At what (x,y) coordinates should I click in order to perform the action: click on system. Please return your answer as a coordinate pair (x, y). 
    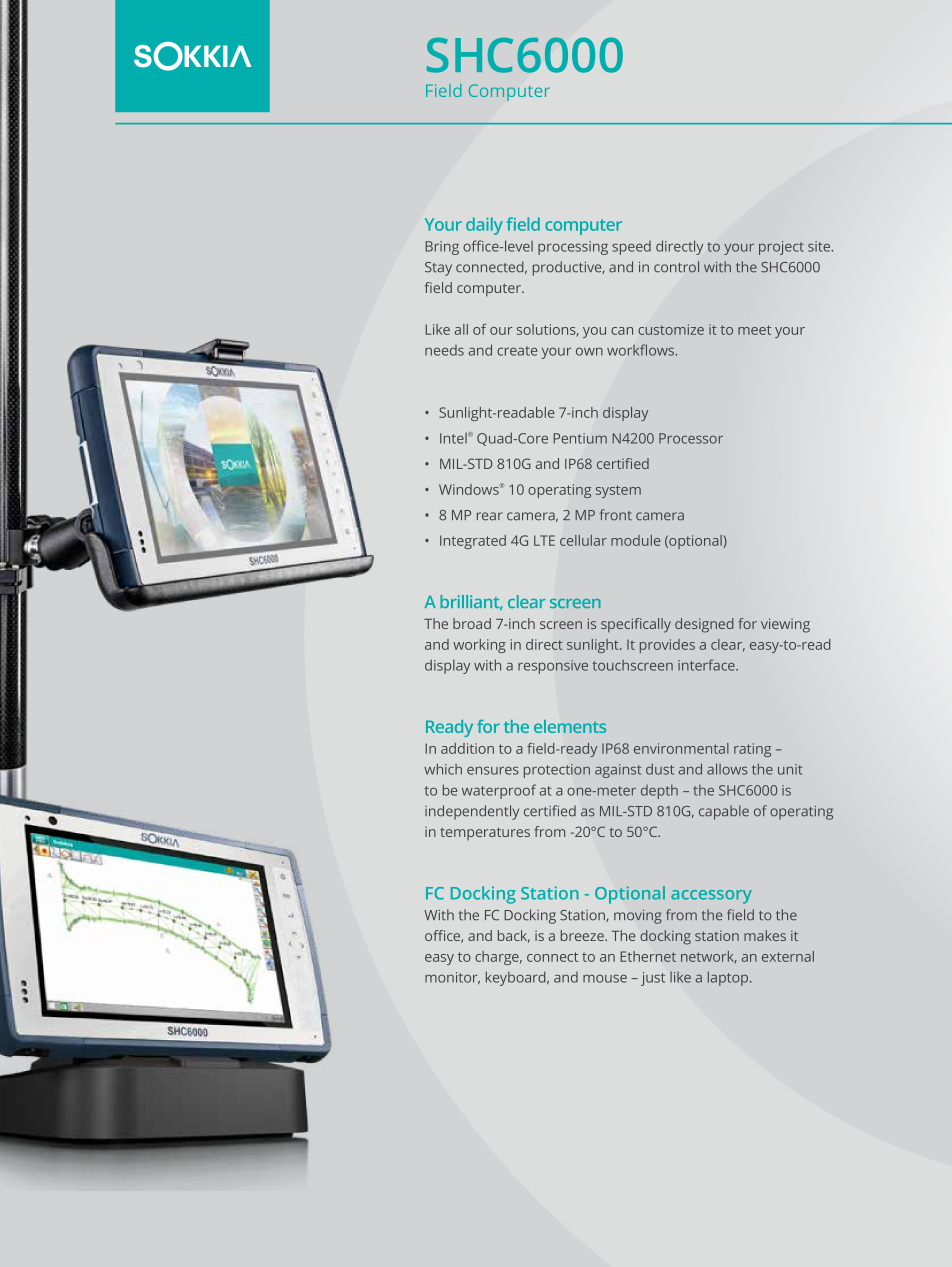
    Looking at the image, I should click on (618, 491).
